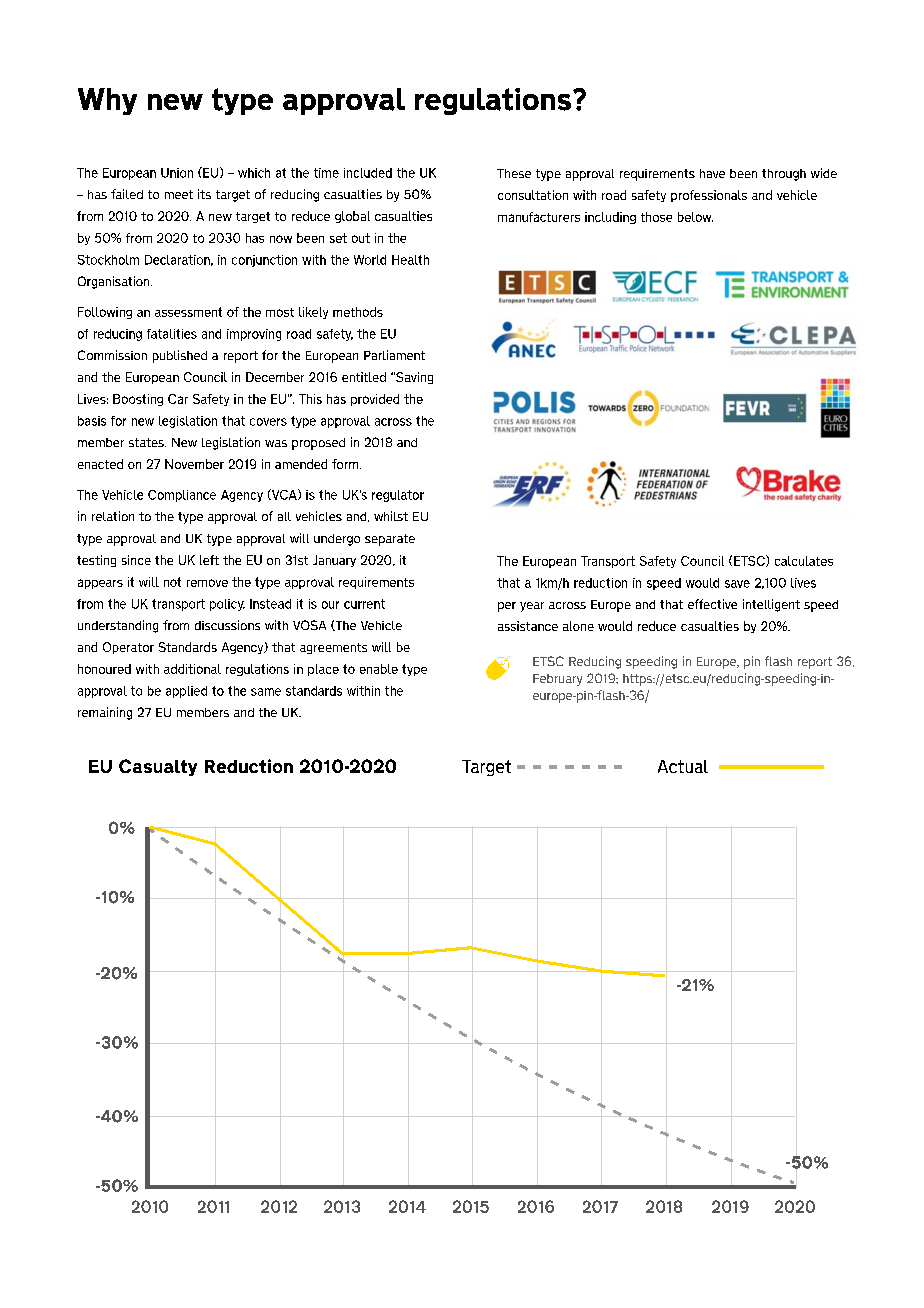 Image resolution: width=924 pixels, height=1308 pixels. I want to click on professionals, so click(709, 196).
